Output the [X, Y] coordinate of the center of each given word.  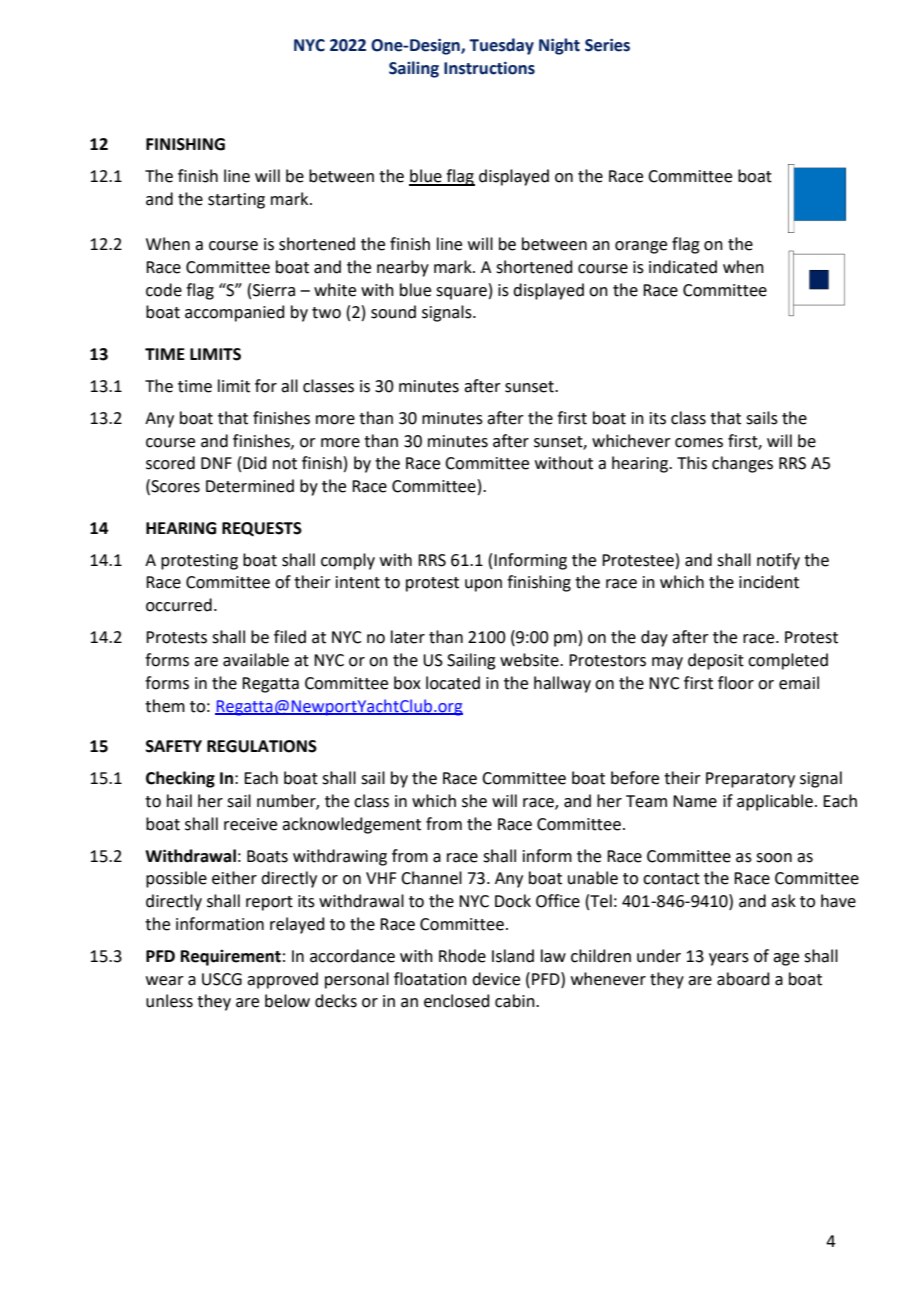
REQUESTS [262, 529]
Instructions [489, 68]
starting [236, 201]
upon [483, 585]
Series [607, 45]
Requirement [231, 958]
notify [778, 561]
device [496, 979]
